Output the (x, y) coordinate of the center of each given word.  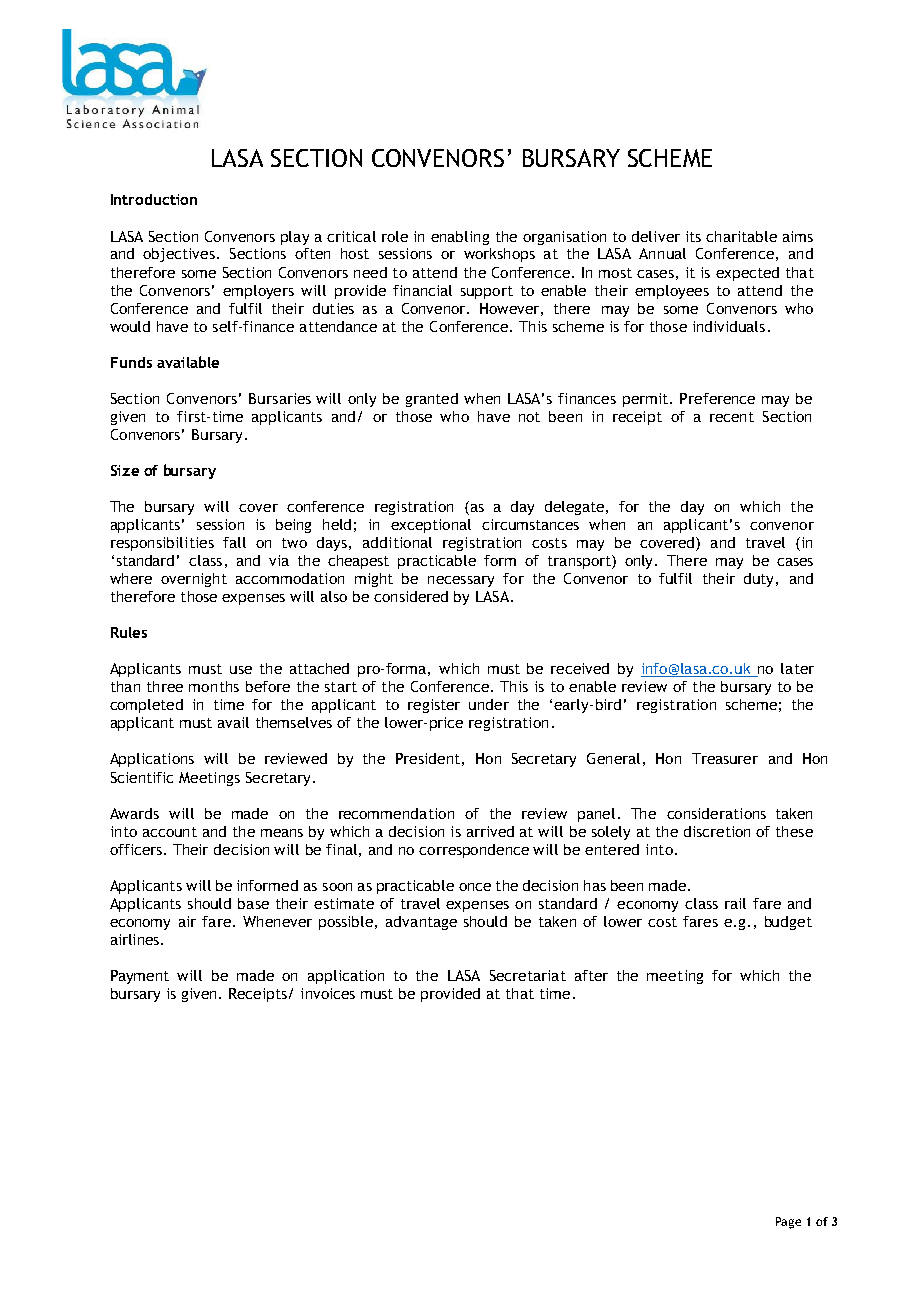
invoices (328, 993)
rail (735, 903)
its (693, 236)
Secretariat (528, 975)
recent (732, 417)
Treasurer (725, 758)
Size (125, 470)
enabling (460, 238)
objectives (179, 255)
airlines (135, 939)
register (434, 706)
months (214, 686)
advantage (421, 923)
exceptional (431, 526)
